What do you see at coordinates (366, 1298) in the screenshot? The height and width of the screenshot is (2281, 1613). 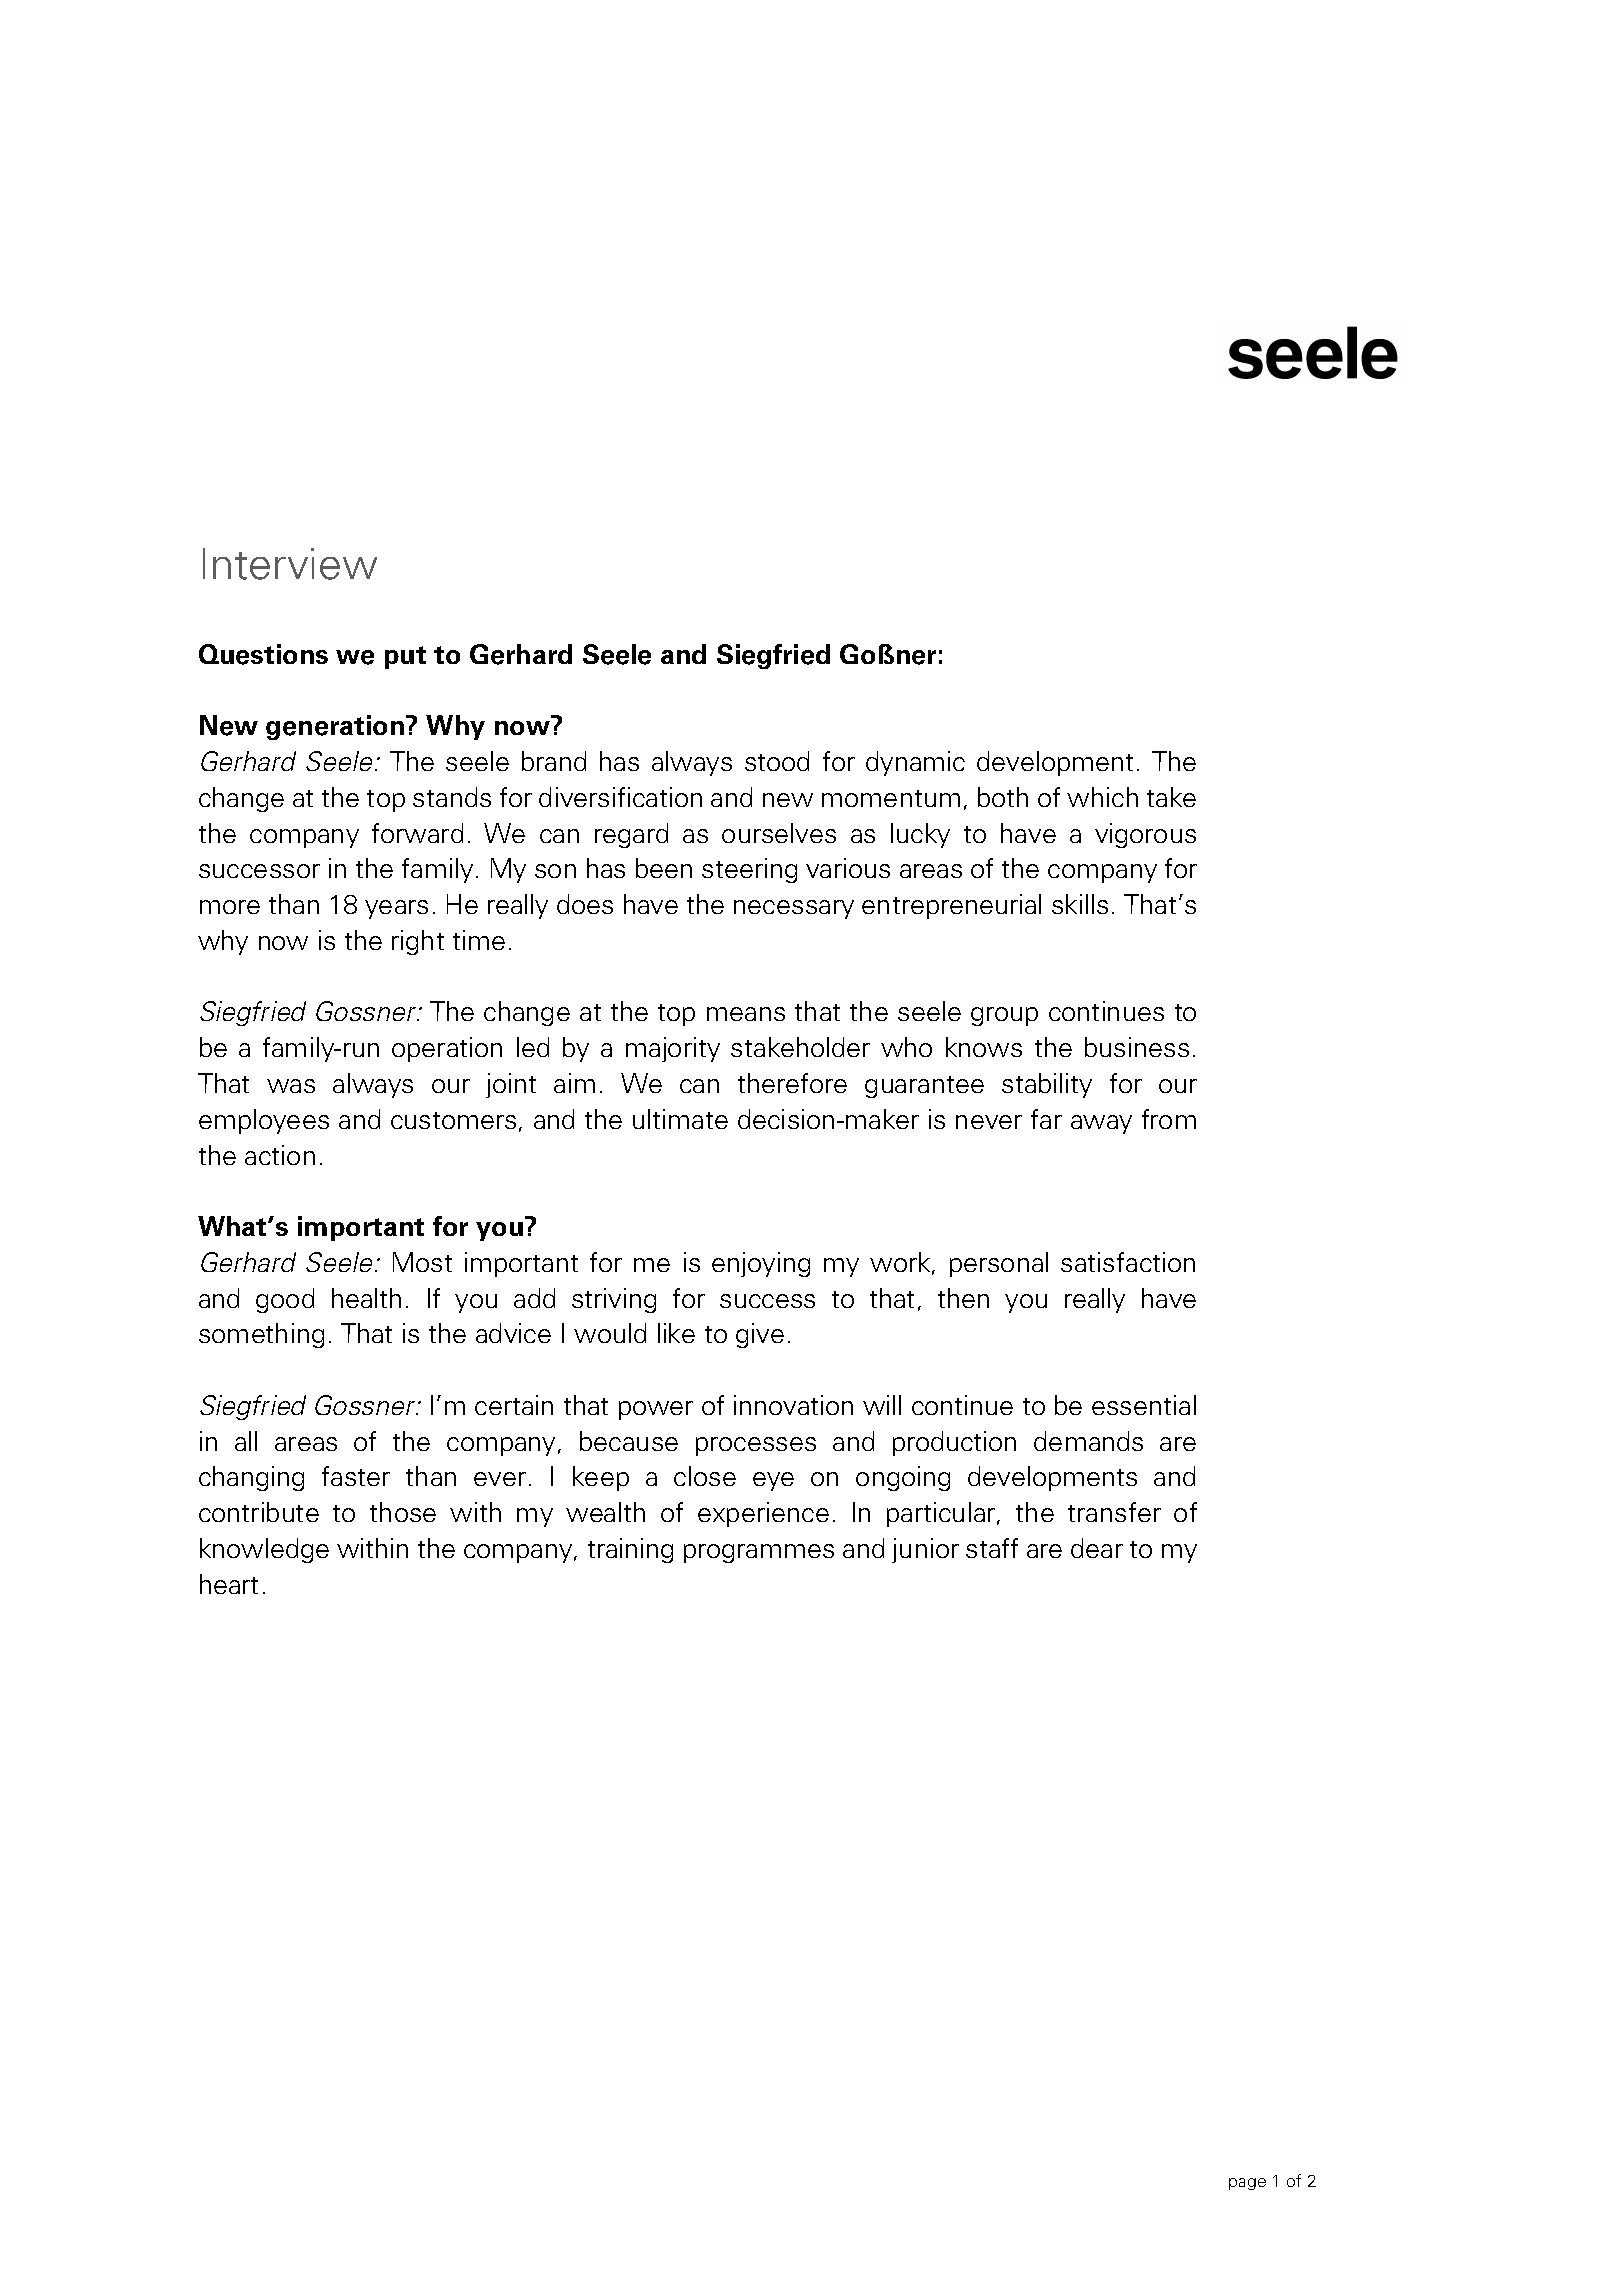 I see `health` at bounding box center [366, 1298].
